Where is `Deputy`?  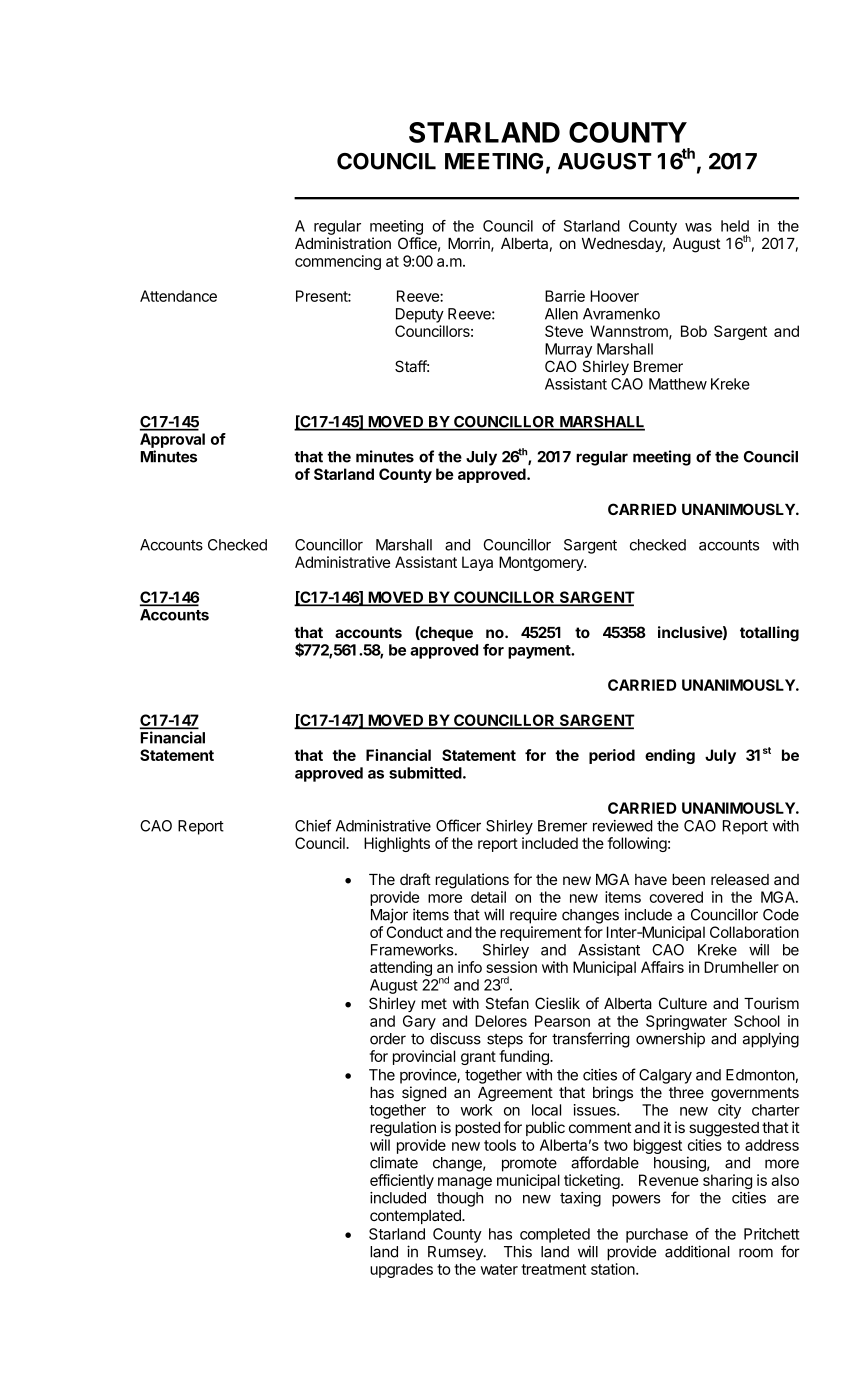 Deputy is located at coordinates (420, 315).
